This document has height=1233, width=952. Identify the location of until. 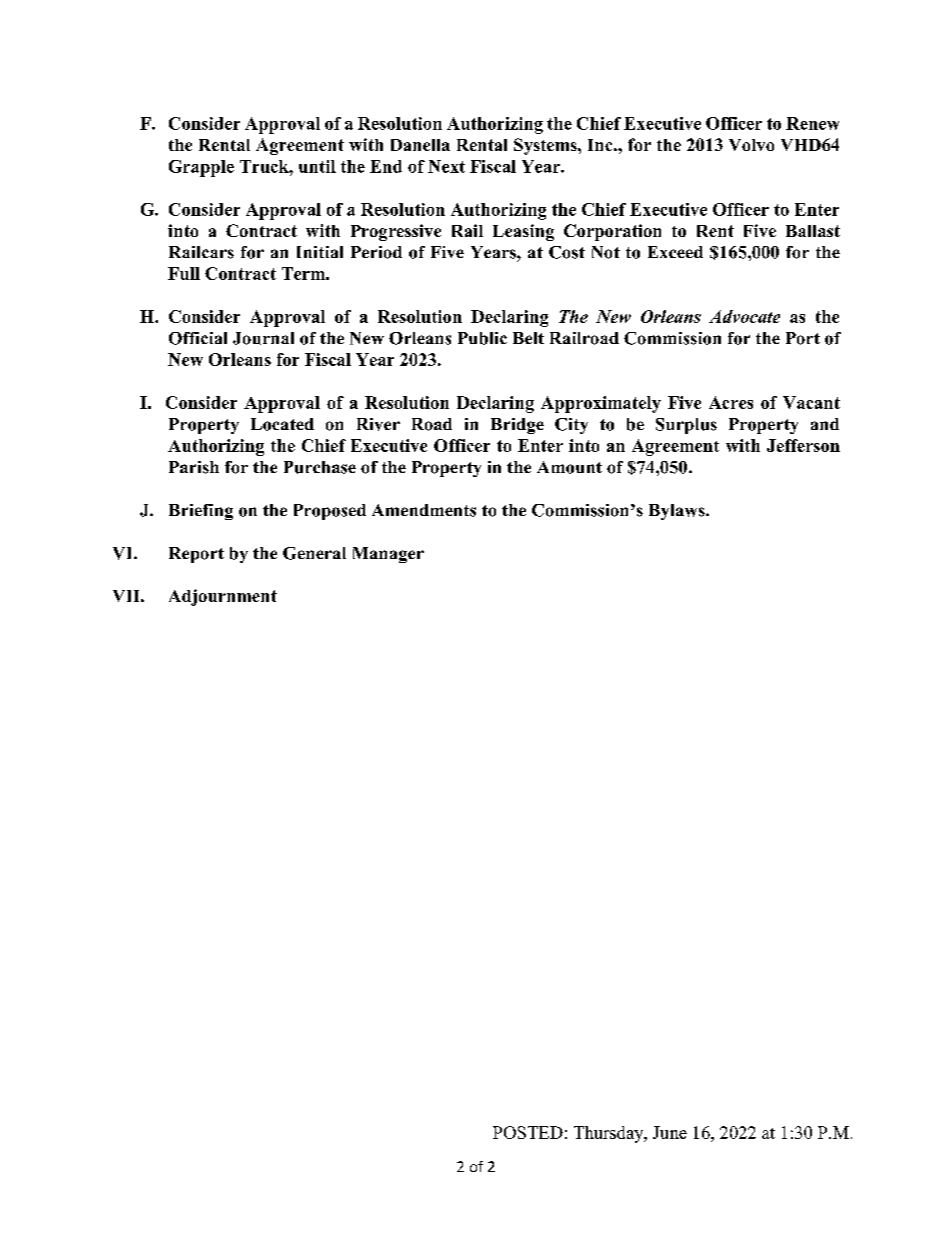
(317, 166).
